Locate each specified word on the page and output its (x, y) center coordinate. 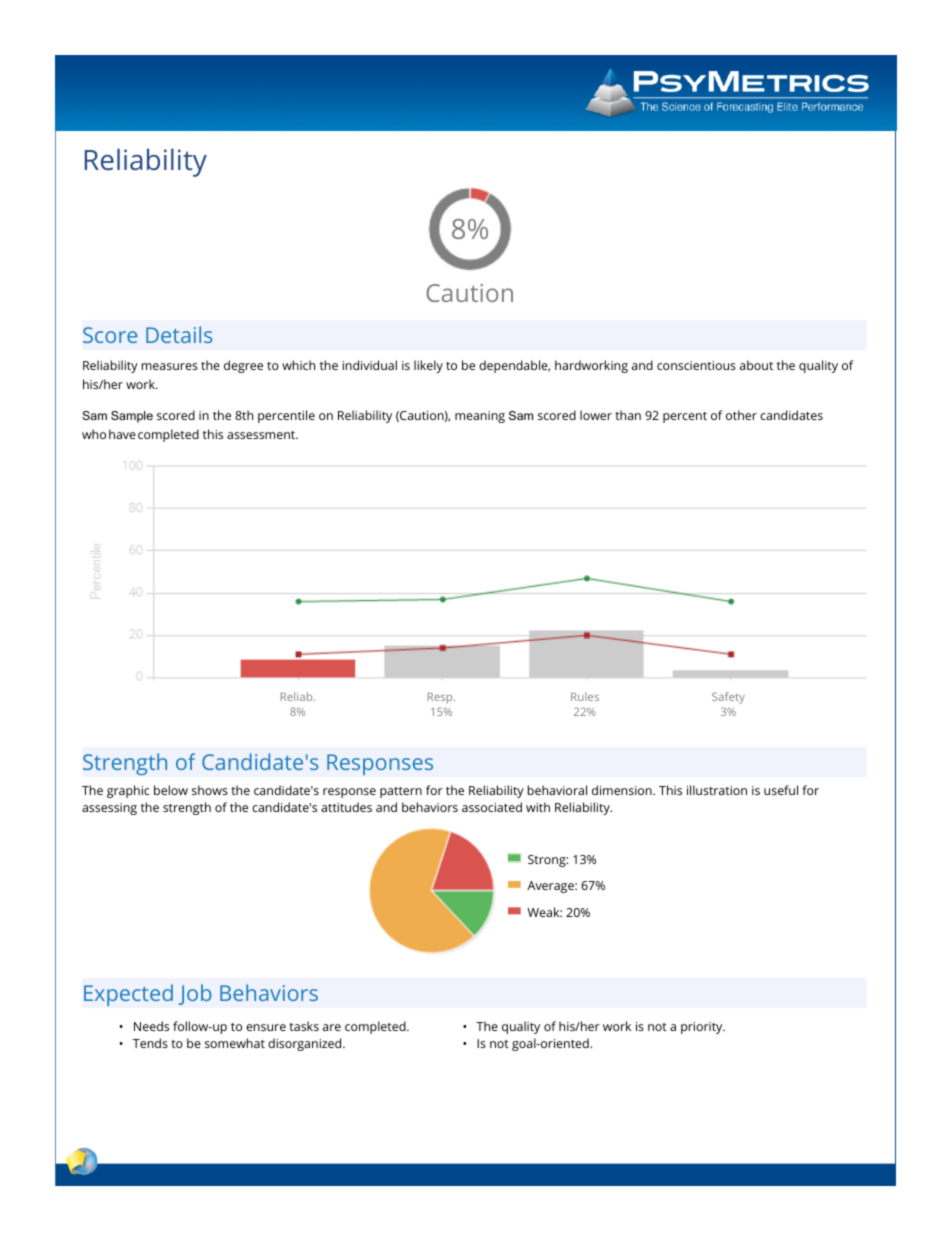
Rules (585, 696)
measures (170, 366)
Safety (728, 698)
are (332, 1027)
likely (428, 366)
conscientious (696, 365)
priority (703, 1028)
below (171, 790)
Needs (151, 1026)
